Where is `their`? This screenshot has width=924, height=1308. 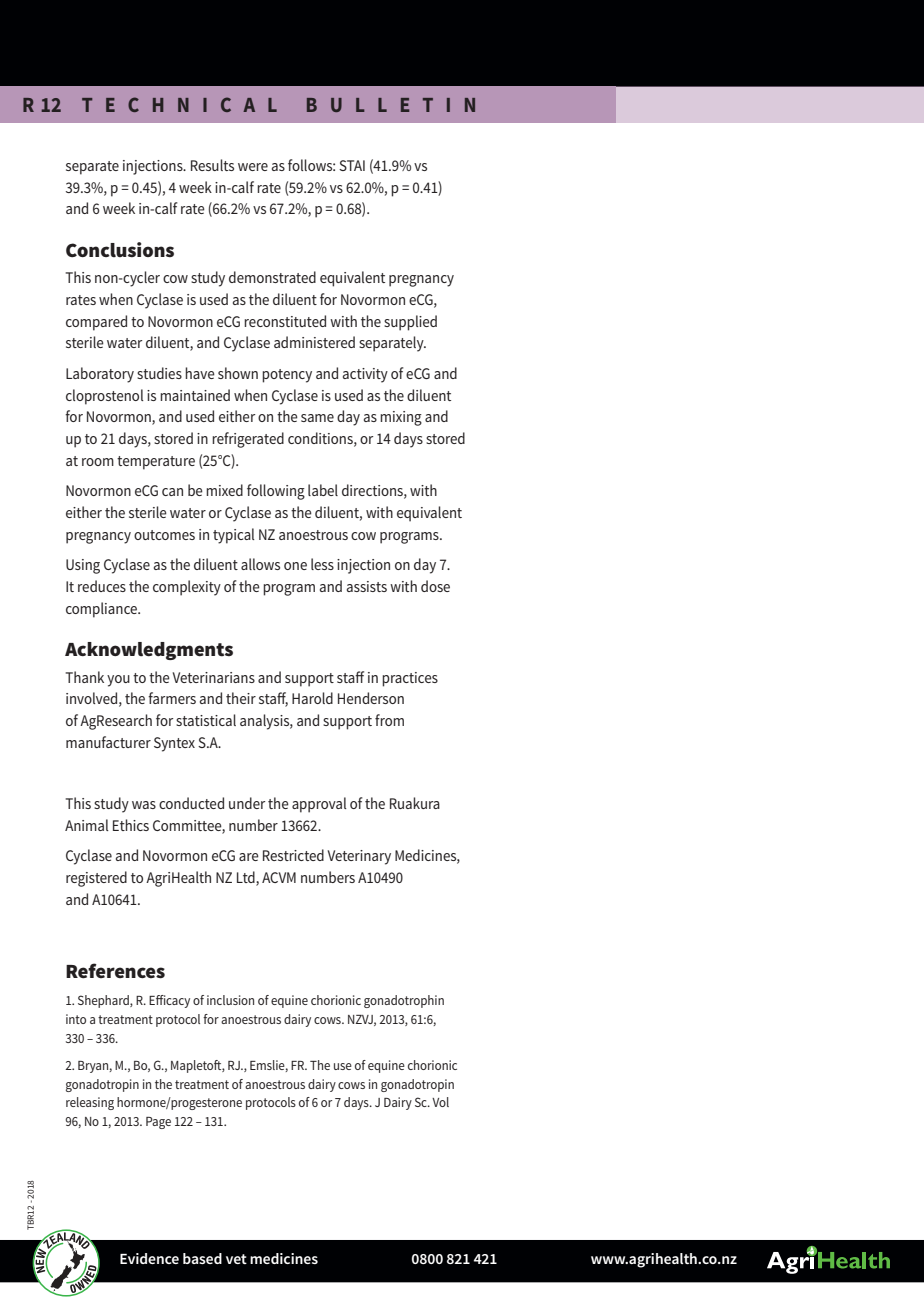
their is located at coordinates (241, 698).
